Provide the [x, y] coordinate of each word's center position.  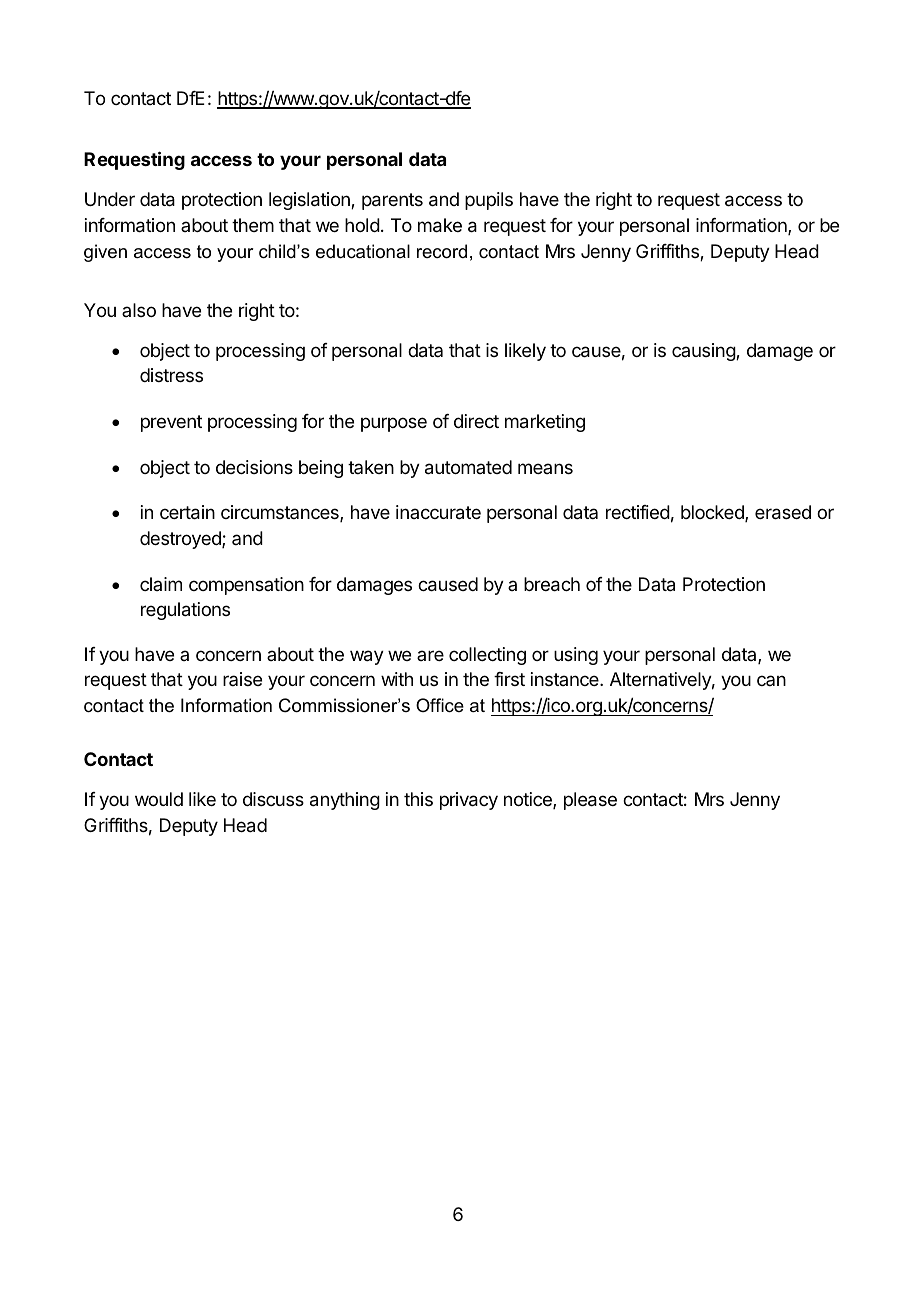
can [771, 680]
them [253, 225]
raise [242, 679]
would [159, 799]
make [440, 225]
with [397, 679]
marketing [545, 423]
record [442, 251]
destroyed [181, 540]
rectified [638, 512]
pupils [489, 201]
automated [468, 467]
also [139, 310]
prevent [171, 423]
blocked [713, 513]
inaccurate [438, 512]
